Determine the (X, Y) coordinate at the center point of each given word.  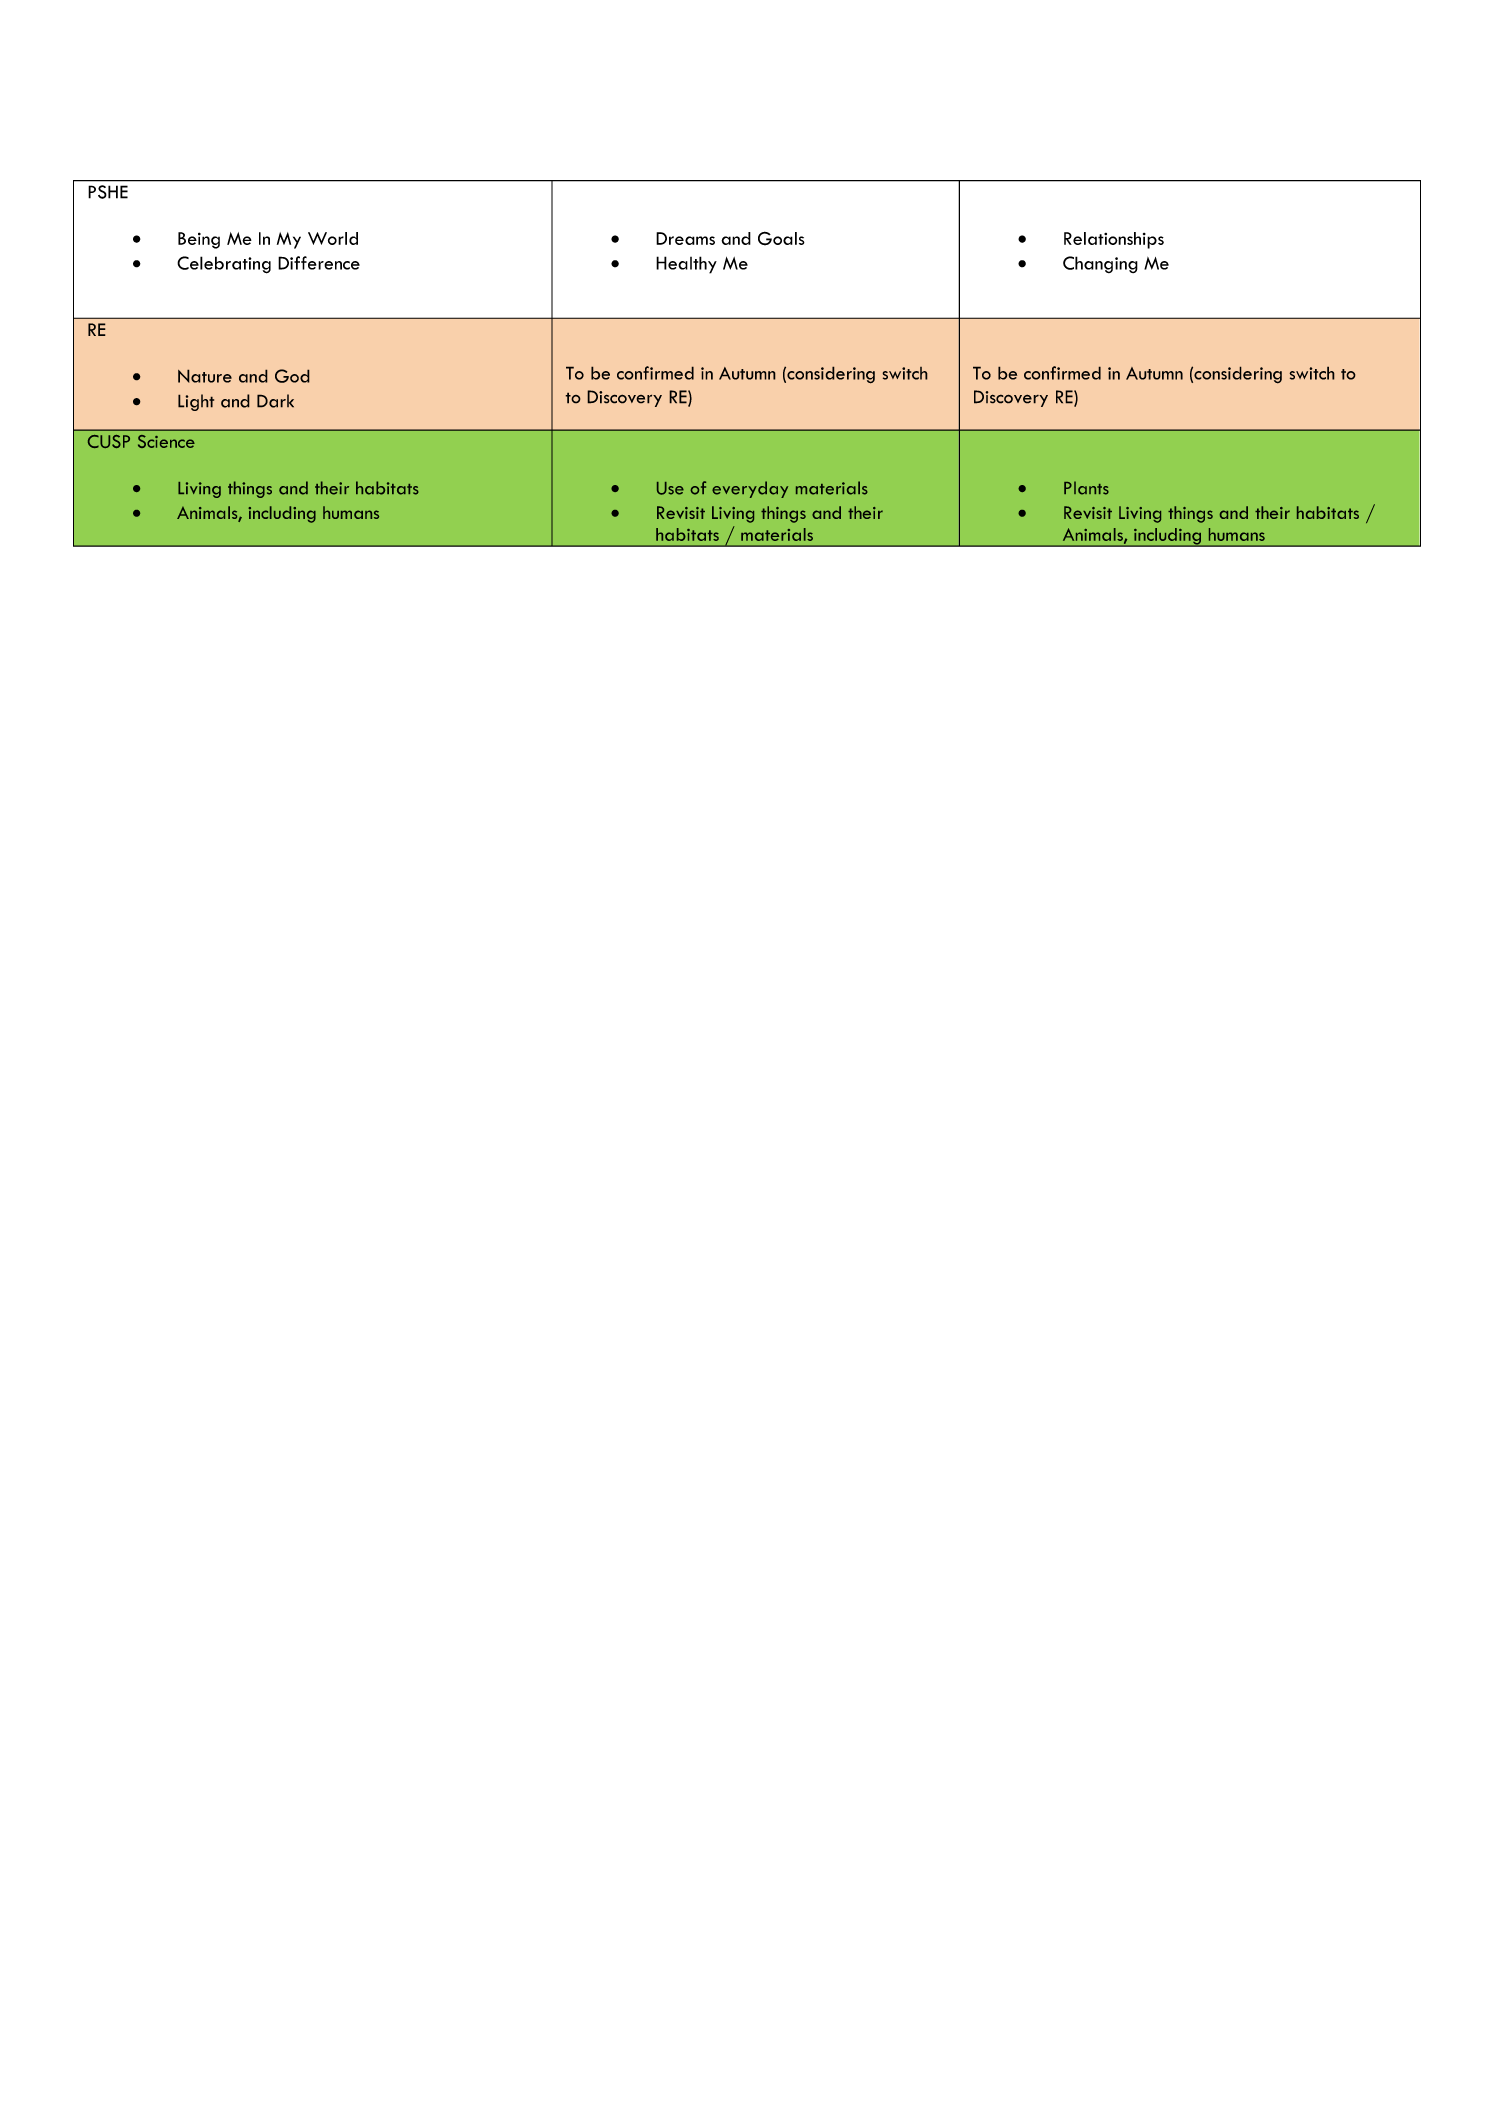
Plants (1086, 488)
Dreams (685, 238)
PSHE (108, 192)
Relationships (1114, 240)
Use (670, 488)
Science (166, 441)
